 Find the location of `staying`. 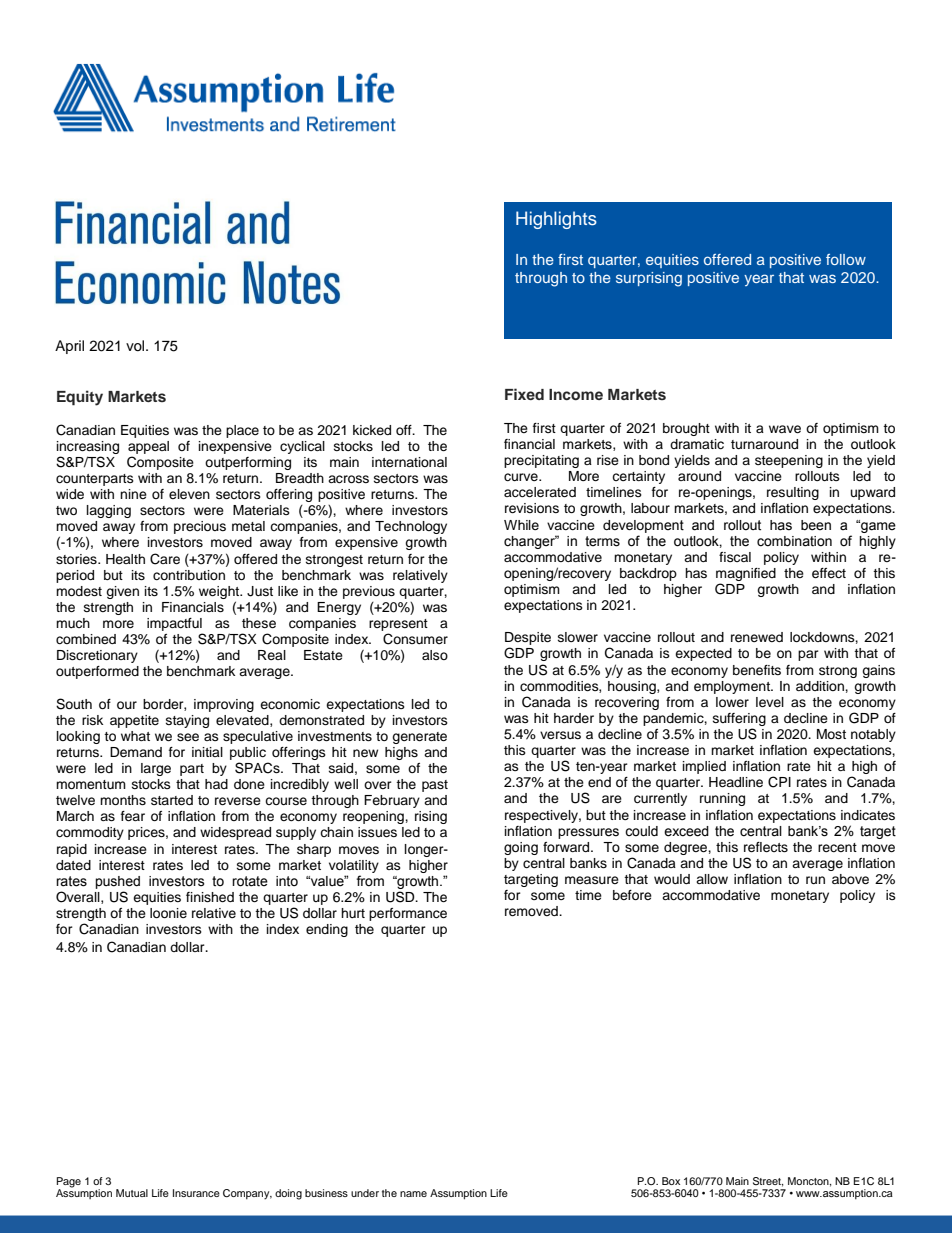

staying is located at coordinates (187, 721).
